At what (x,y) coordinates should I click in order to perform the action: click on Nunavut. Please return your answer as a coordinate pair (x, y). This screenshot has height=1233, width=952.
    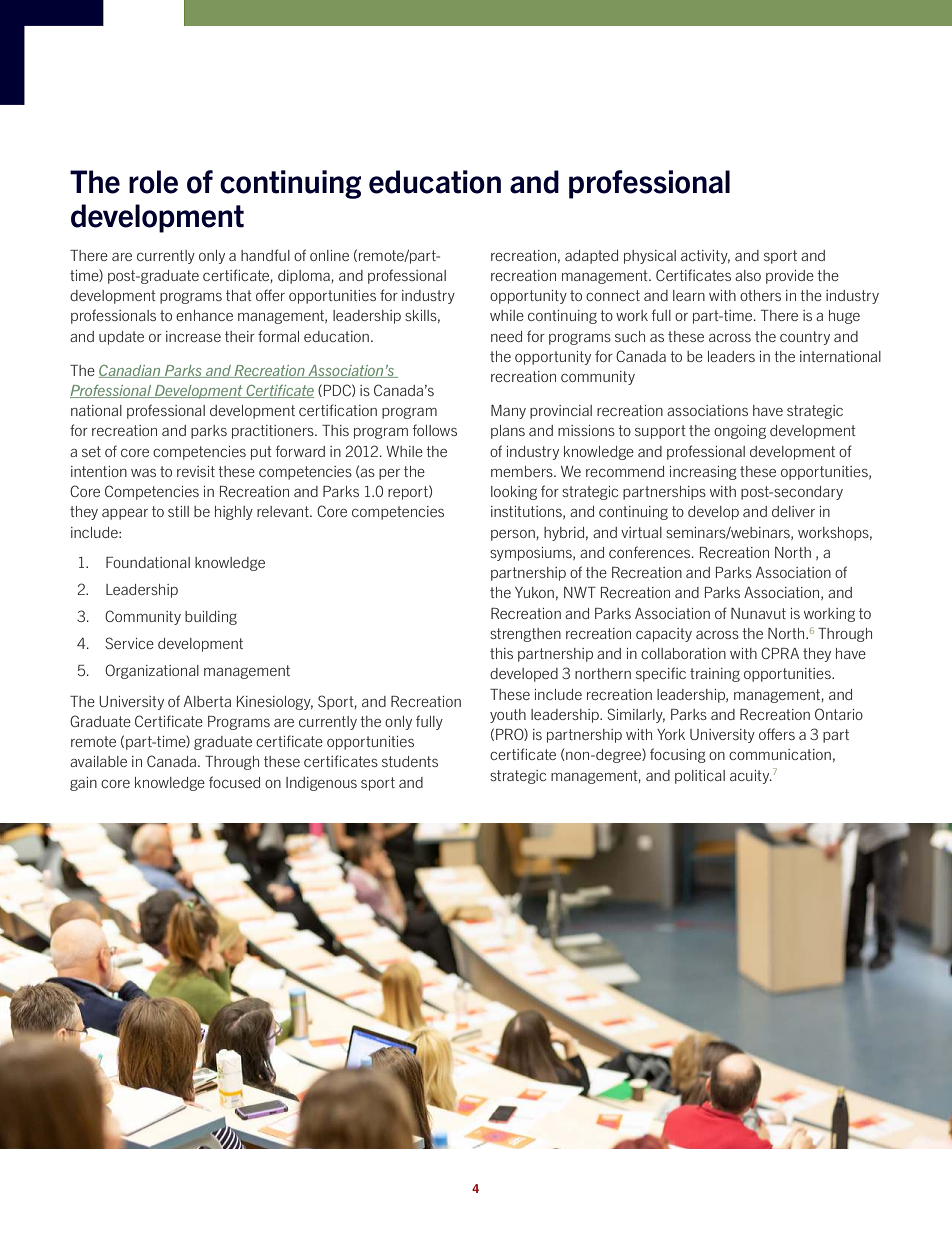
    Looking at the image, I should click on (758, 613).
